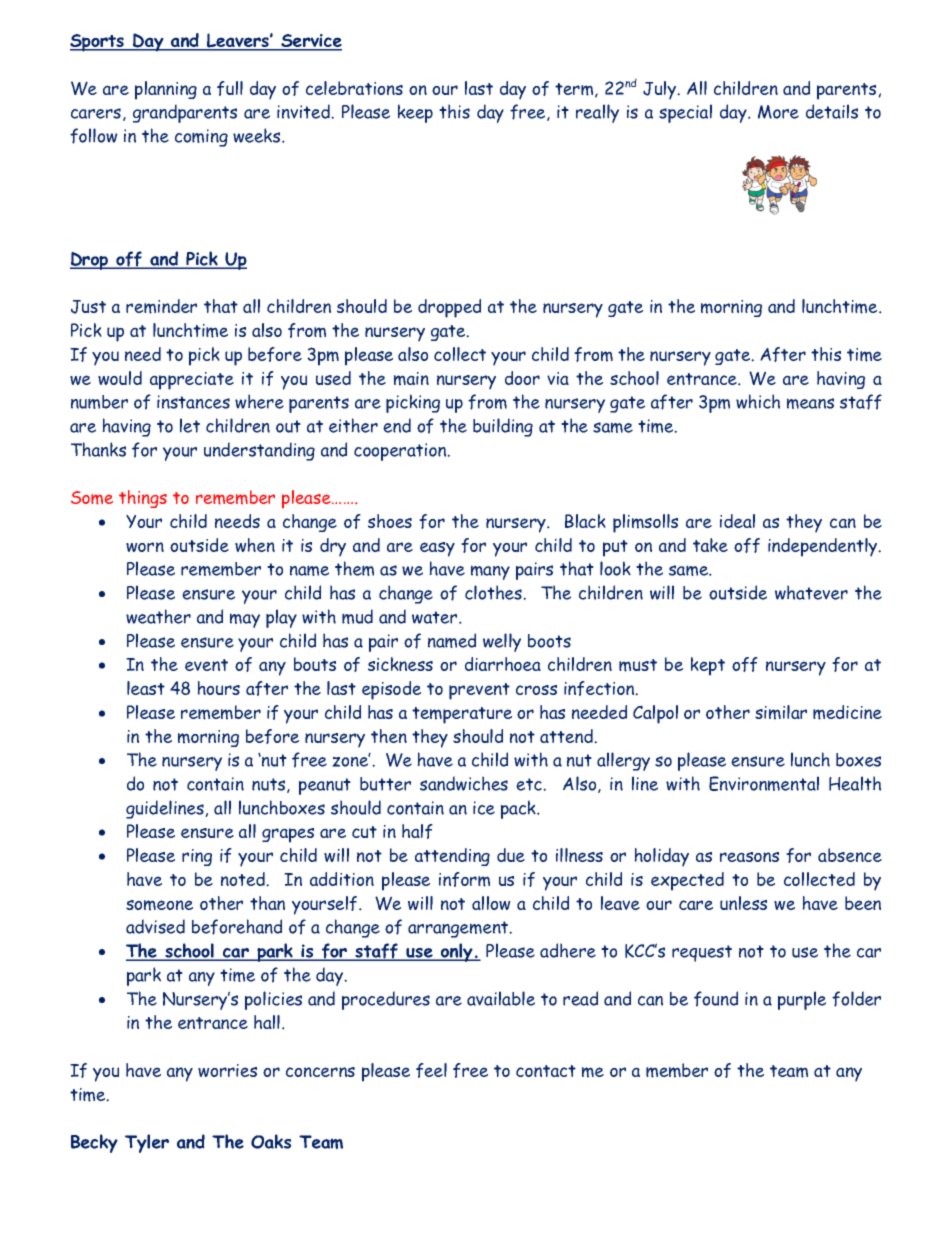 The height and width of the image is (1233, 952). What do you see at coordinates (158, 616) in the image?
I see `weather` at bounding box center [158, 616].
